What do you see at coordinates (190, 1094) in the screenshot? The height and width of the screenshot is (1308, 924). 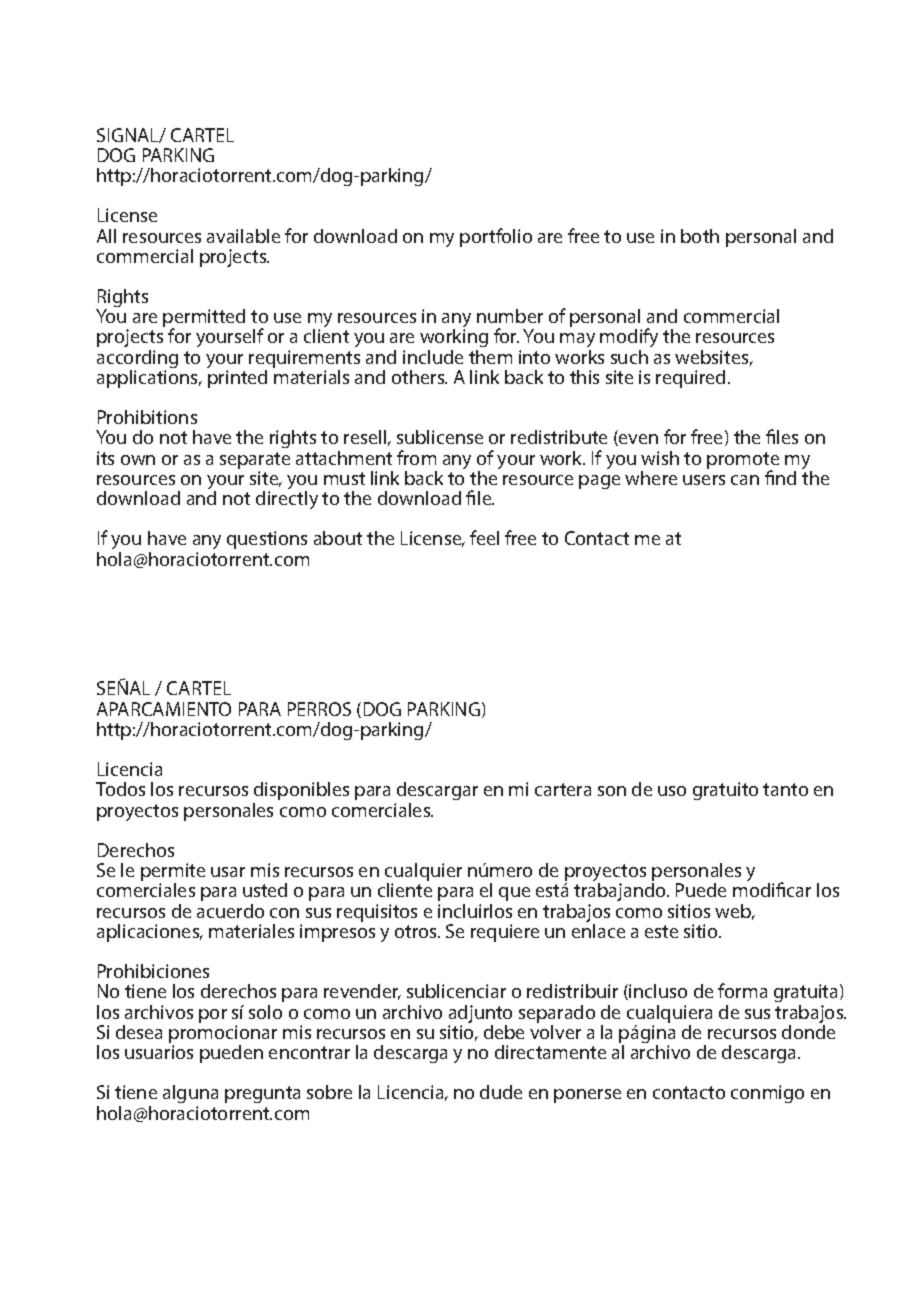 I see `alguna` at bounding box center [190, 1094].
